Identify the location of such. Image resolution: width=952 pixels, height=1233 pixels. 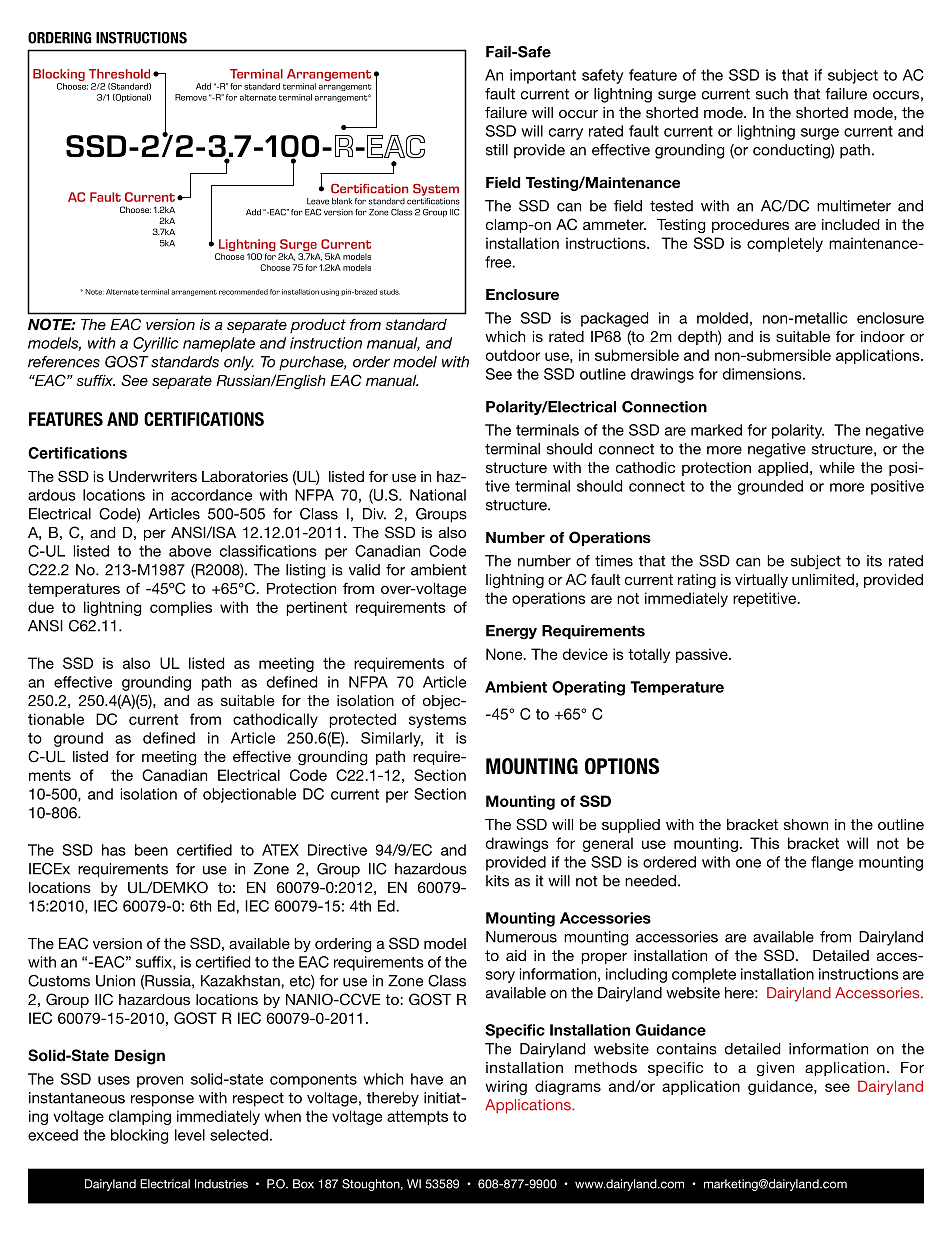
(772, 94).
